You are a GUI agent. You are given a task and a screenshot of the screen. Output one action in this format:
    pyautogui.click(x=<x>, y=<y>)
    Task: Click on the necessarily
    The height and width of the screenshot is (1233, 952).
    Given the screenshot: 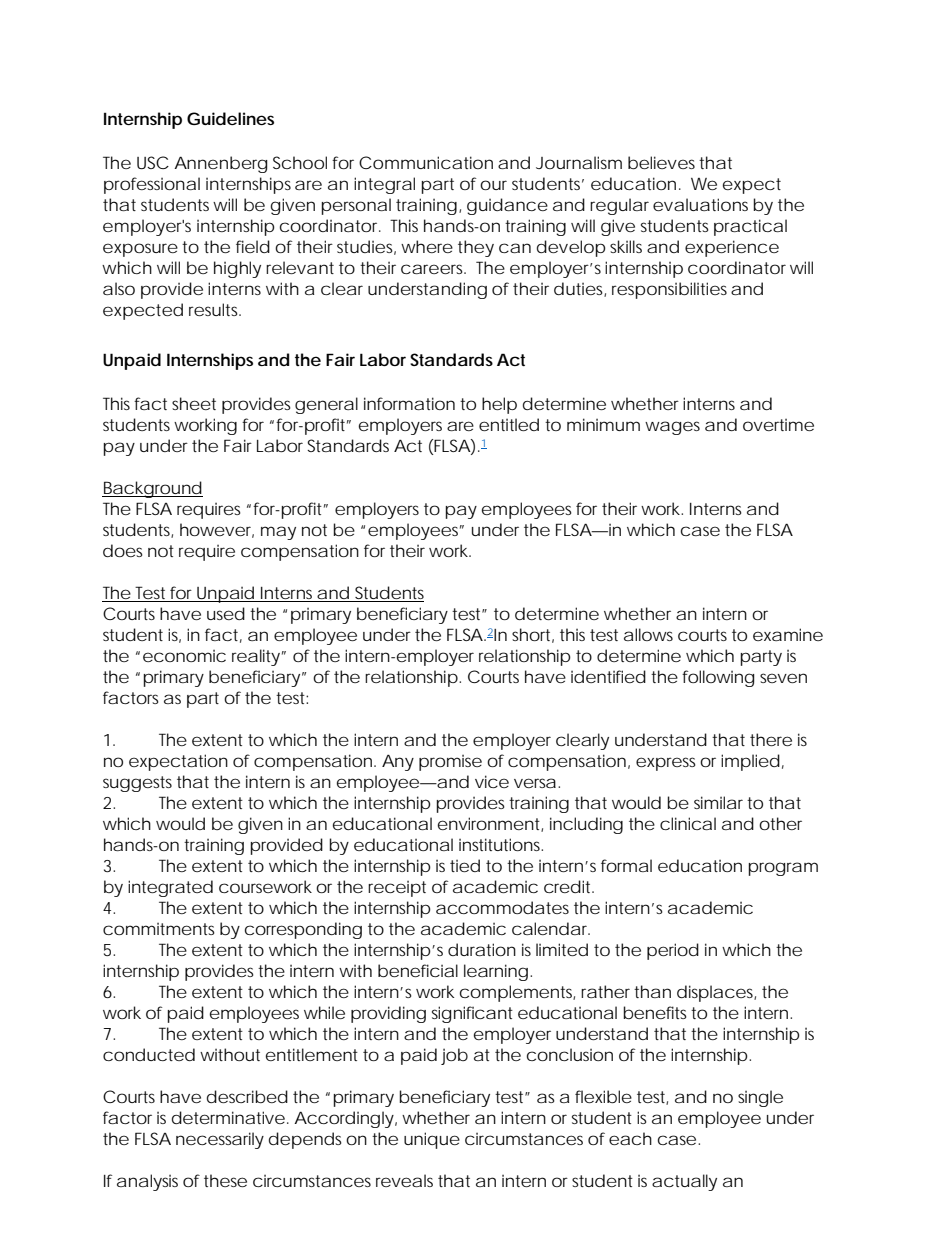 What is the action you would take?
    pyautogui.click(x=220, y=1140)
